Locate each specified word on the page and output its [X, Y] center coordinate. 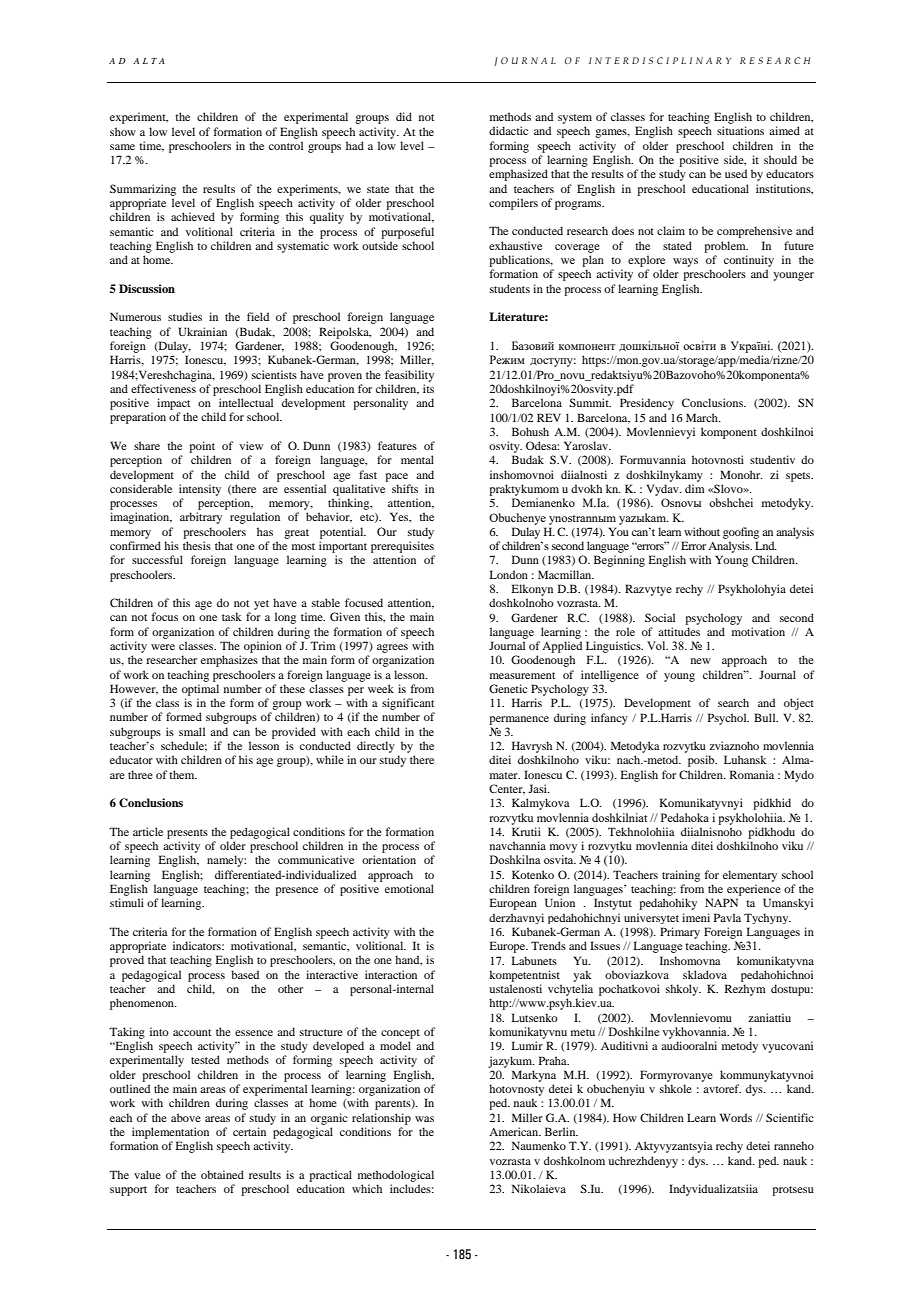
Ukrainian [203, 331]
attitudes [679, 631]
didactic [508, 130]
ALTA [149, 61]
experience [754, 890]
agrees [392, 648]
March [703, 417]
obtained [222, 1174]
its [428, 388]
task [232, 616]
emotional [409, 888]
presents [187, 834]
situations [740, 130]
